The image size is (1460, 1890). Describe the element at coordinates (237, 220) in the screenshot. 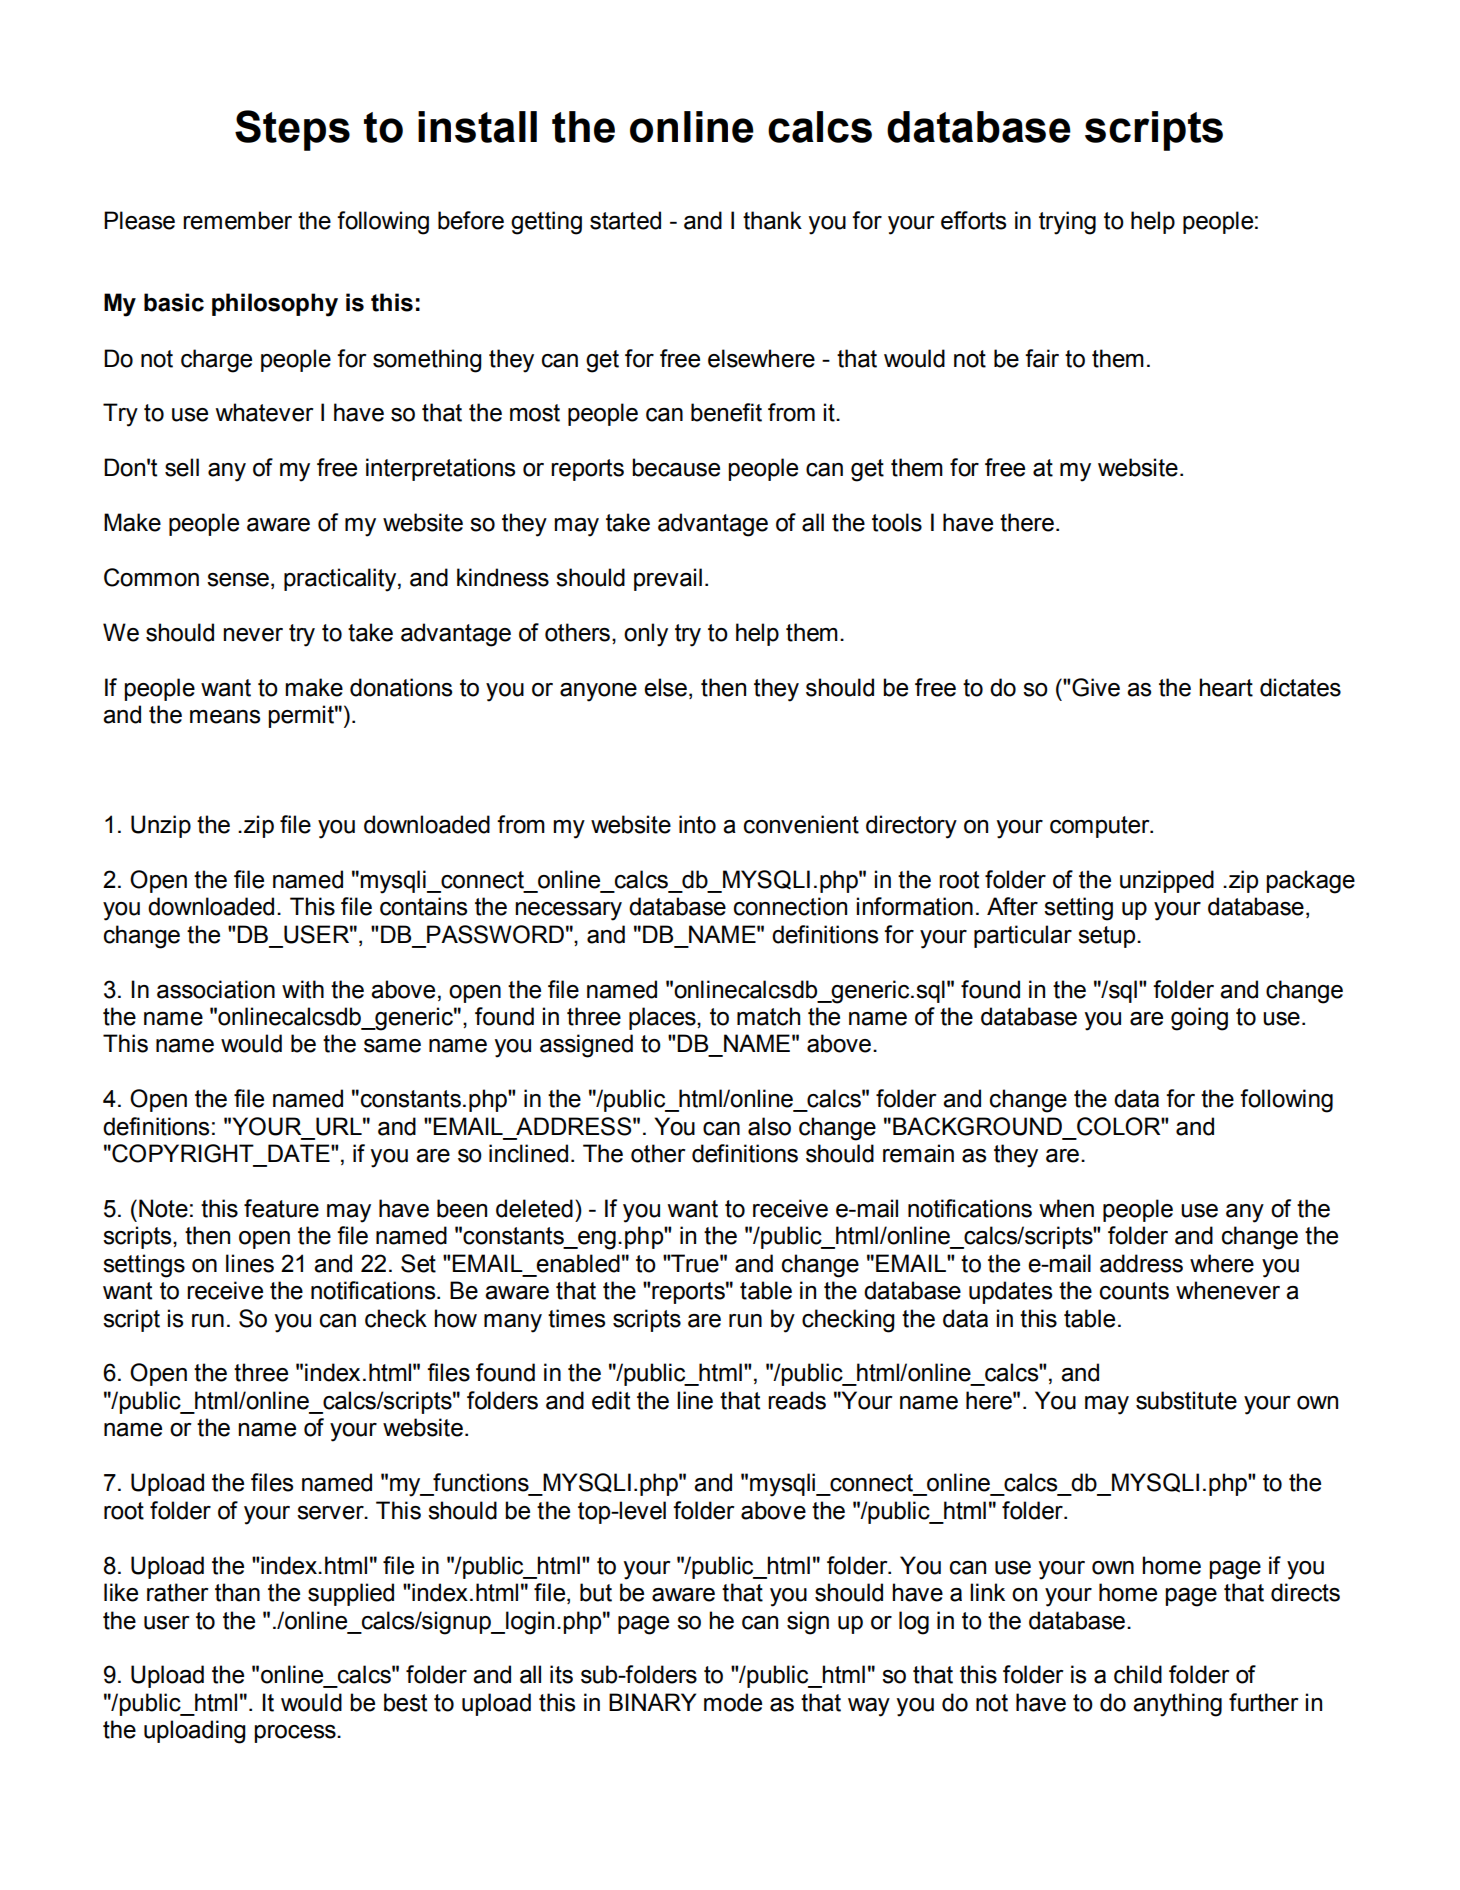

I see `remember` at that location.
